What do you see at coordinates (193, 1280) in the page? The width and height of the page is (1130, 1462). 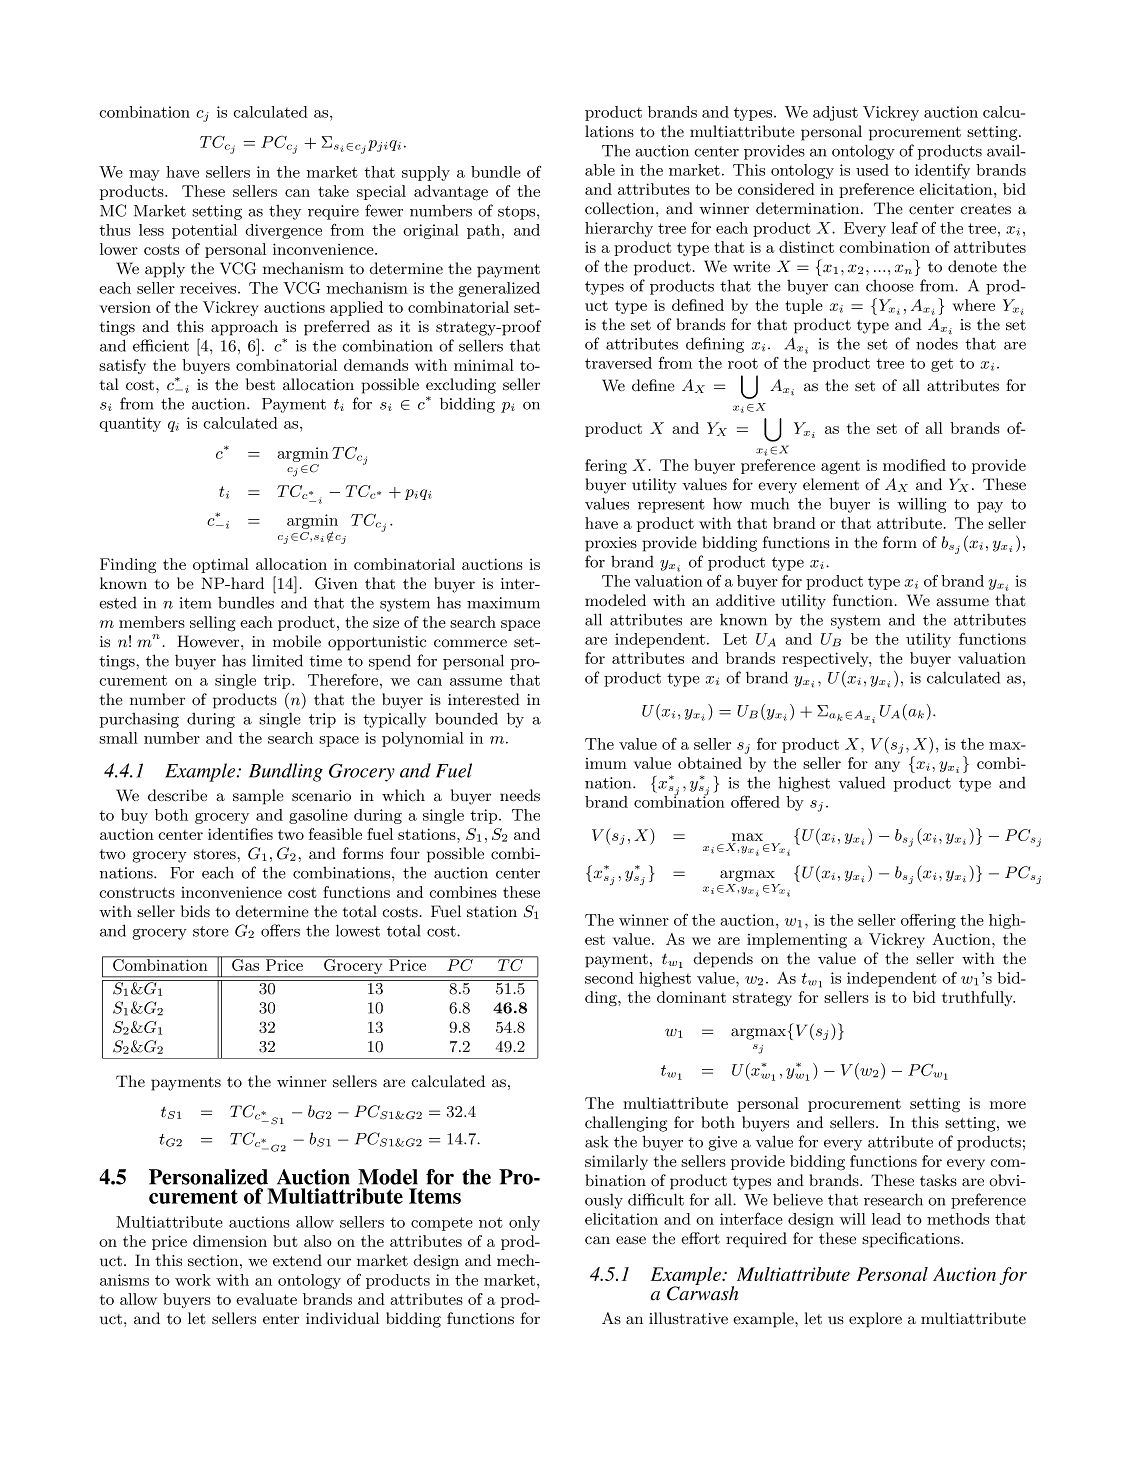 I see `work` at bounding box center [193, 1280].
